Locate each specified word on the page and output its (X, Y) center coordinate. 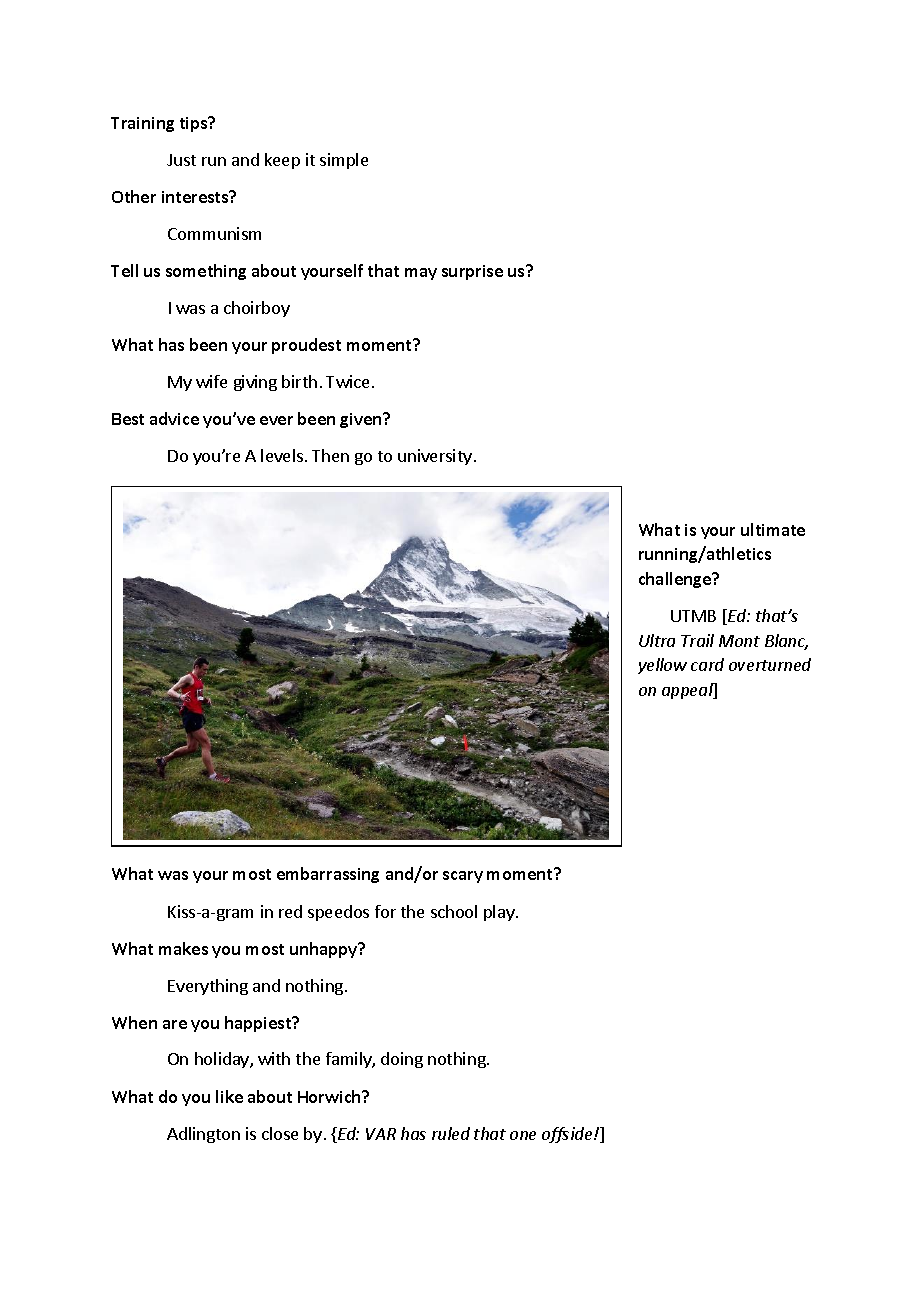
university (435, 457)
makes (183, 948)
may (421, 274)
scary (463, 877)
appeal (688, 691)
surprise (472, 272)
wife (211, 381)
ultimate (773, 529)
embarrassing (328, 875)
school (454, 911)
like (229, 1096)
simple (344, 161)
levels (282, 455)
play (500, 913)
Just (181, 160)
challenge (676, 580)
